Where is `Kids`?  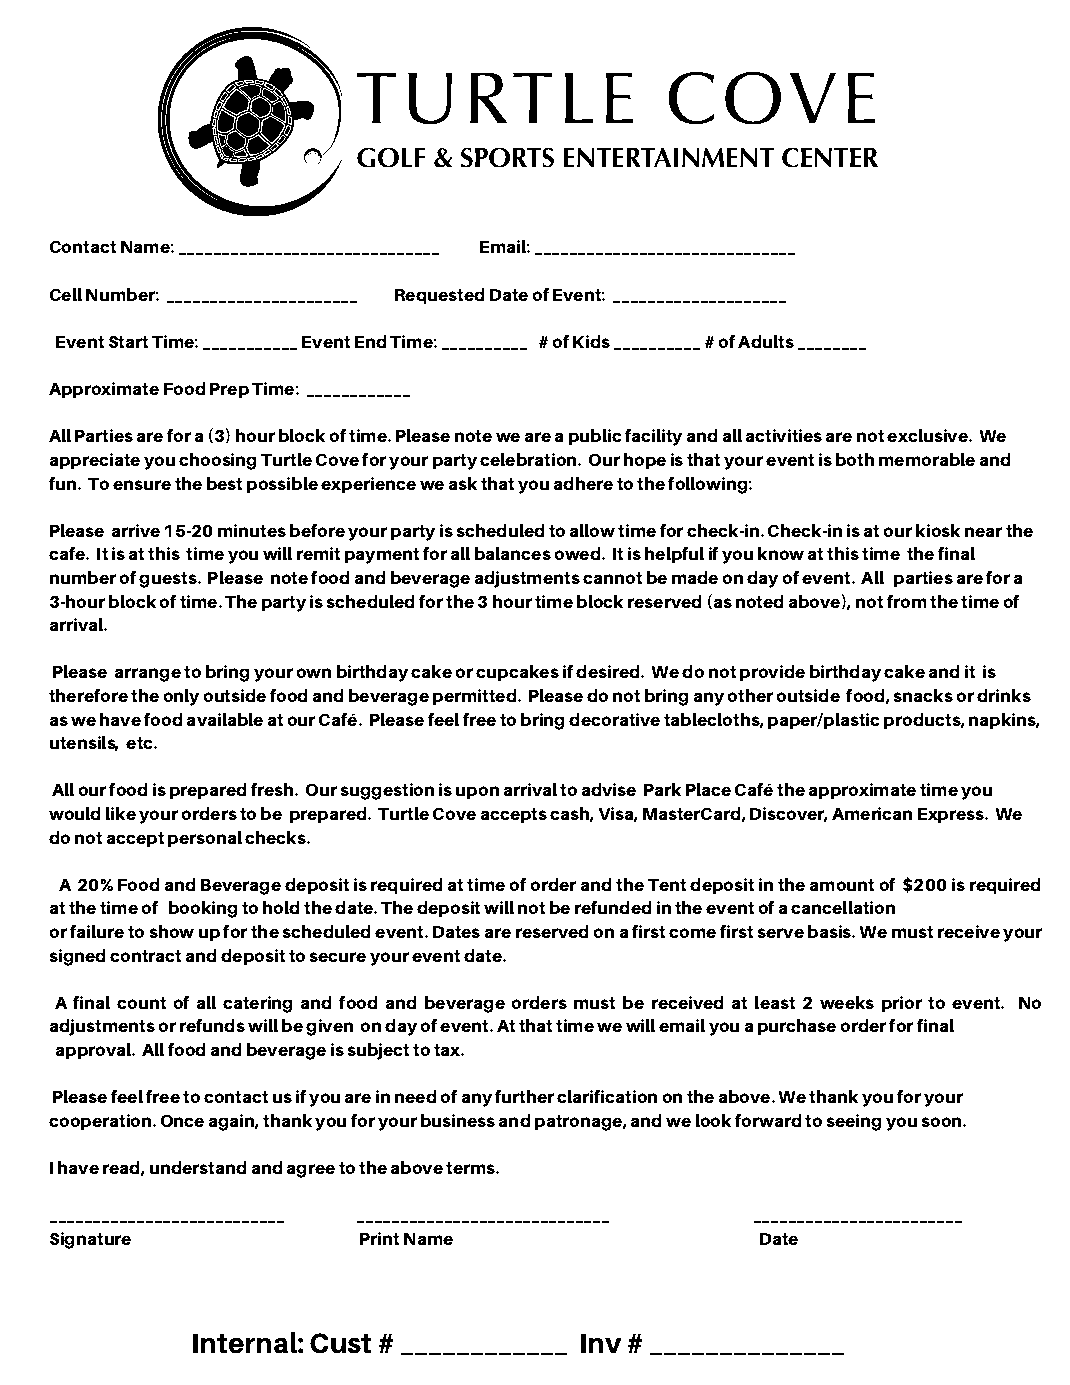 Kids is located at coordinates (591, 341).
